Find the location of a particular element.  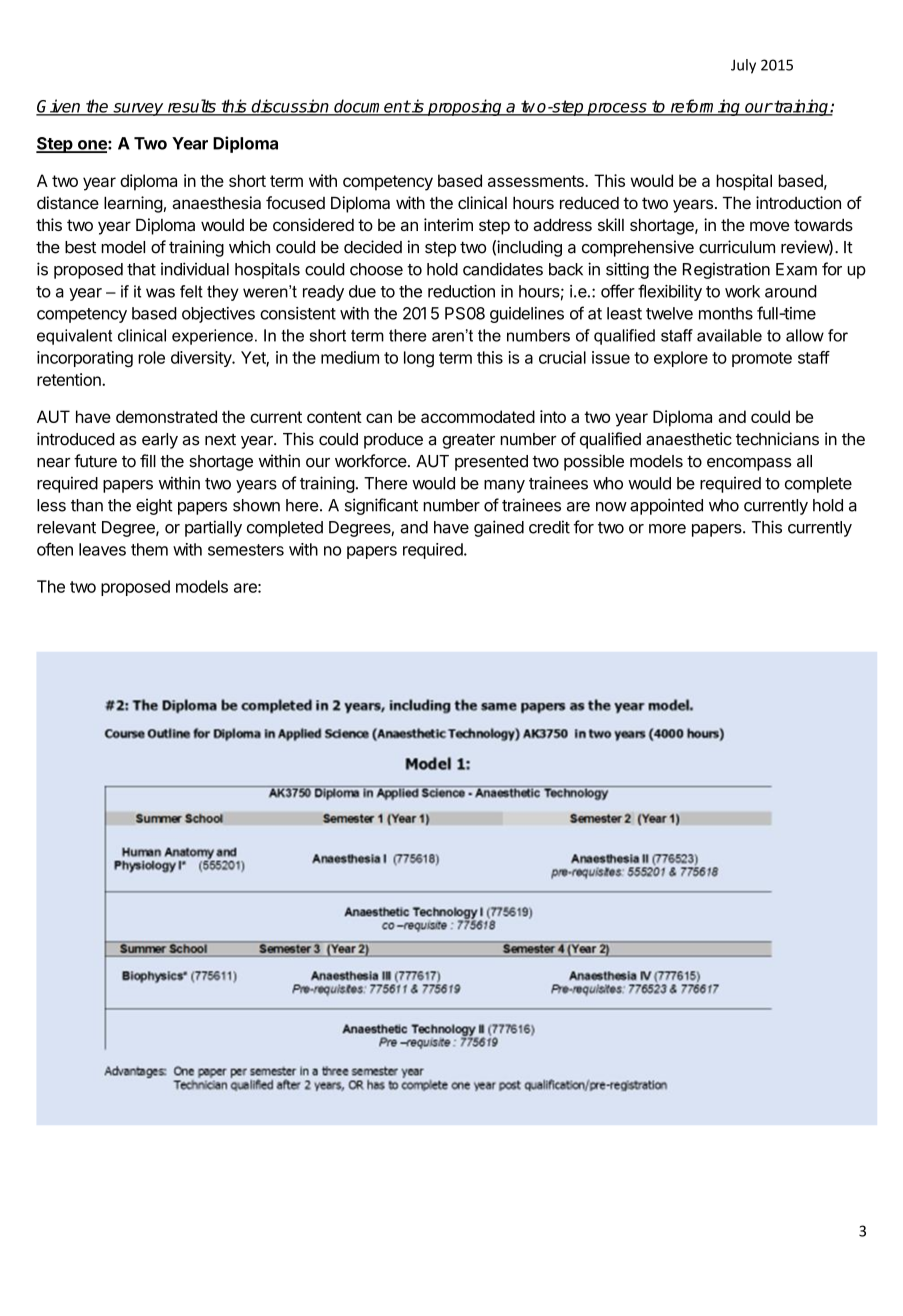

July is located at coordinates (743, 66).
